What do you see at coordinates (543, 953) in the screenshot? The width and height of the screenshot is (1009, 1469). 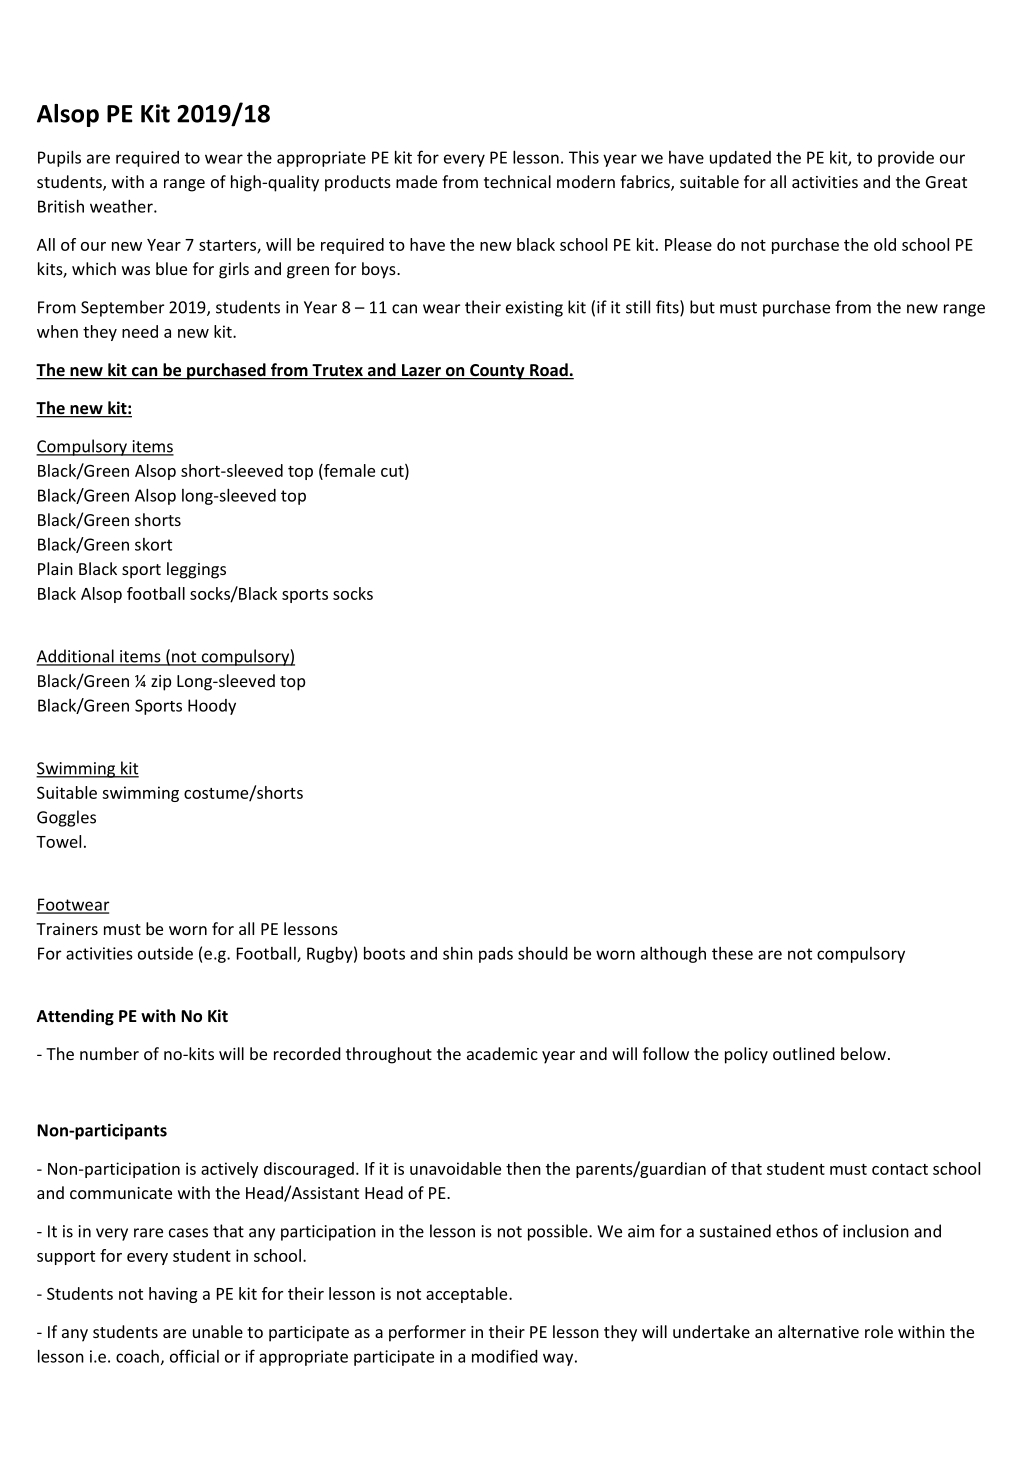 I see `should` at bounding box center [543, 953].
